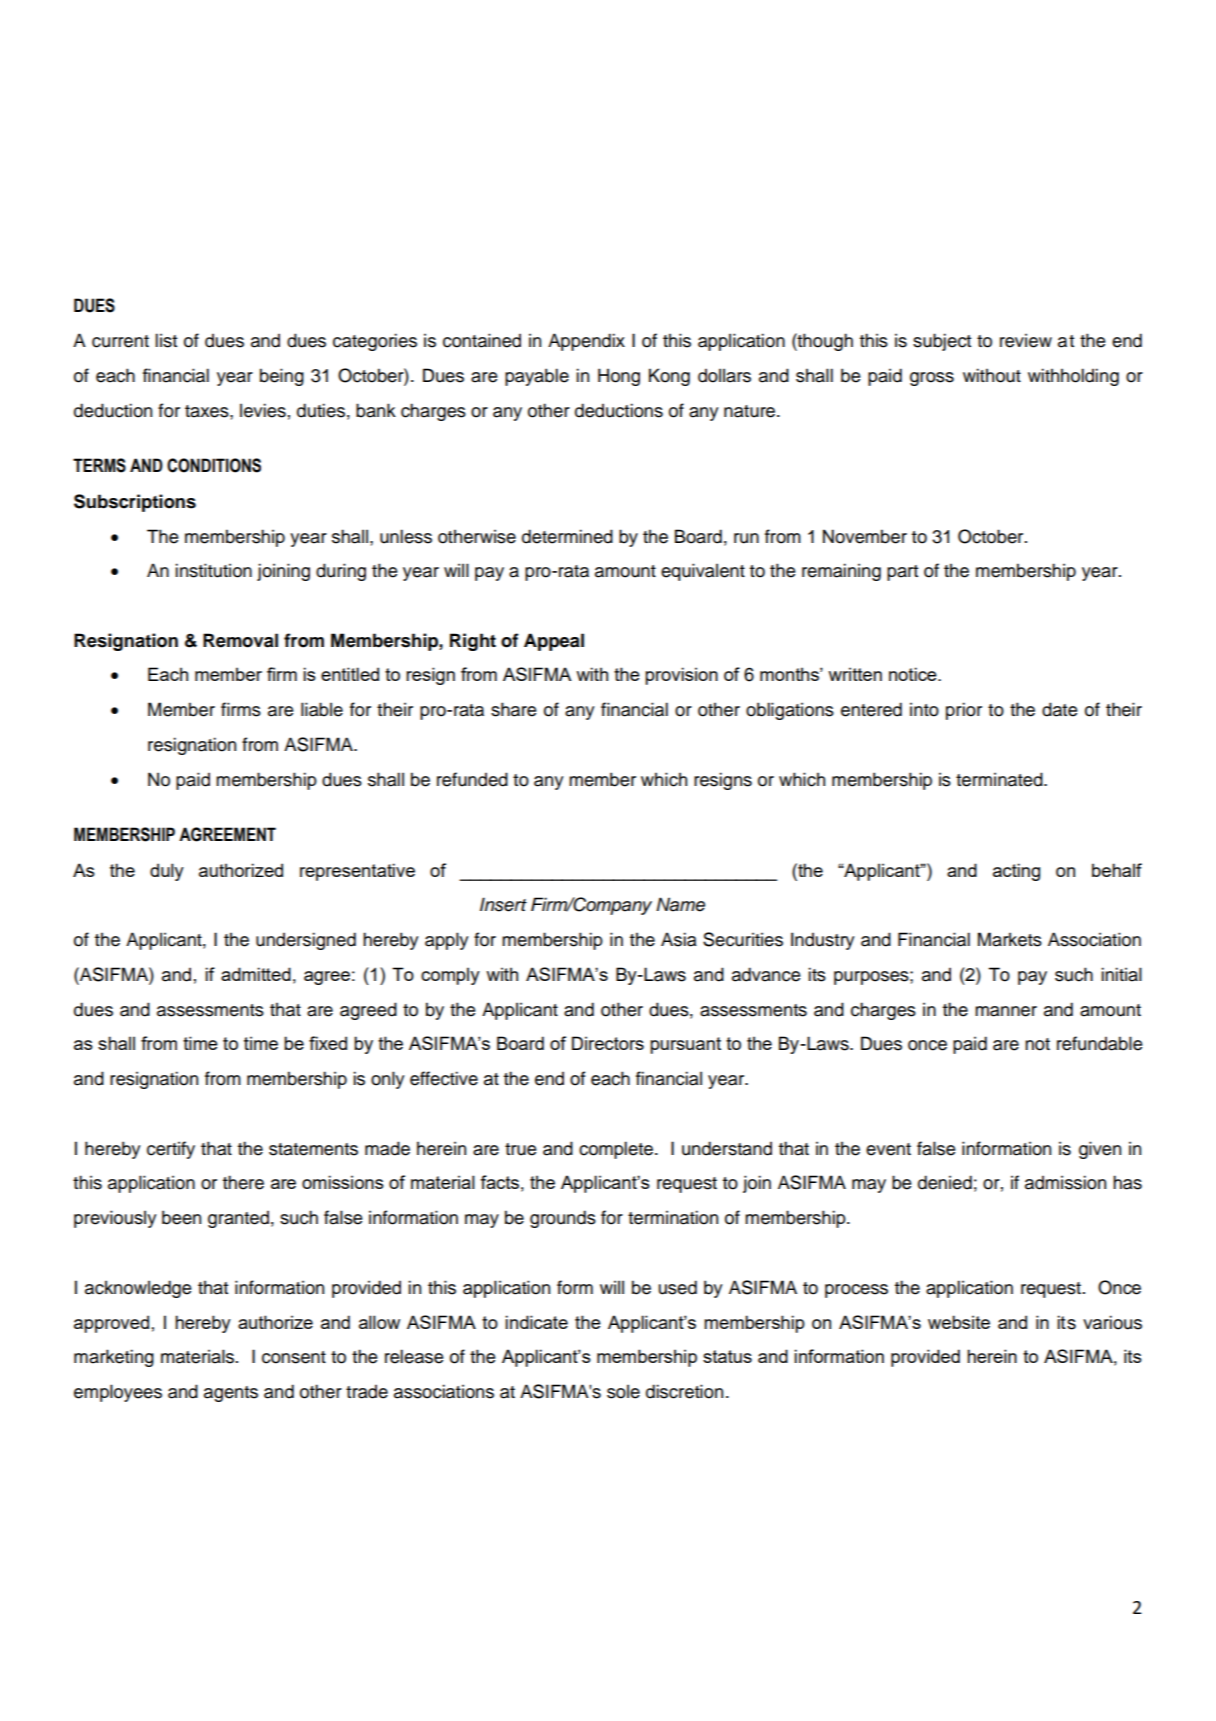  I want to click on agents, so click(231, 1394).
